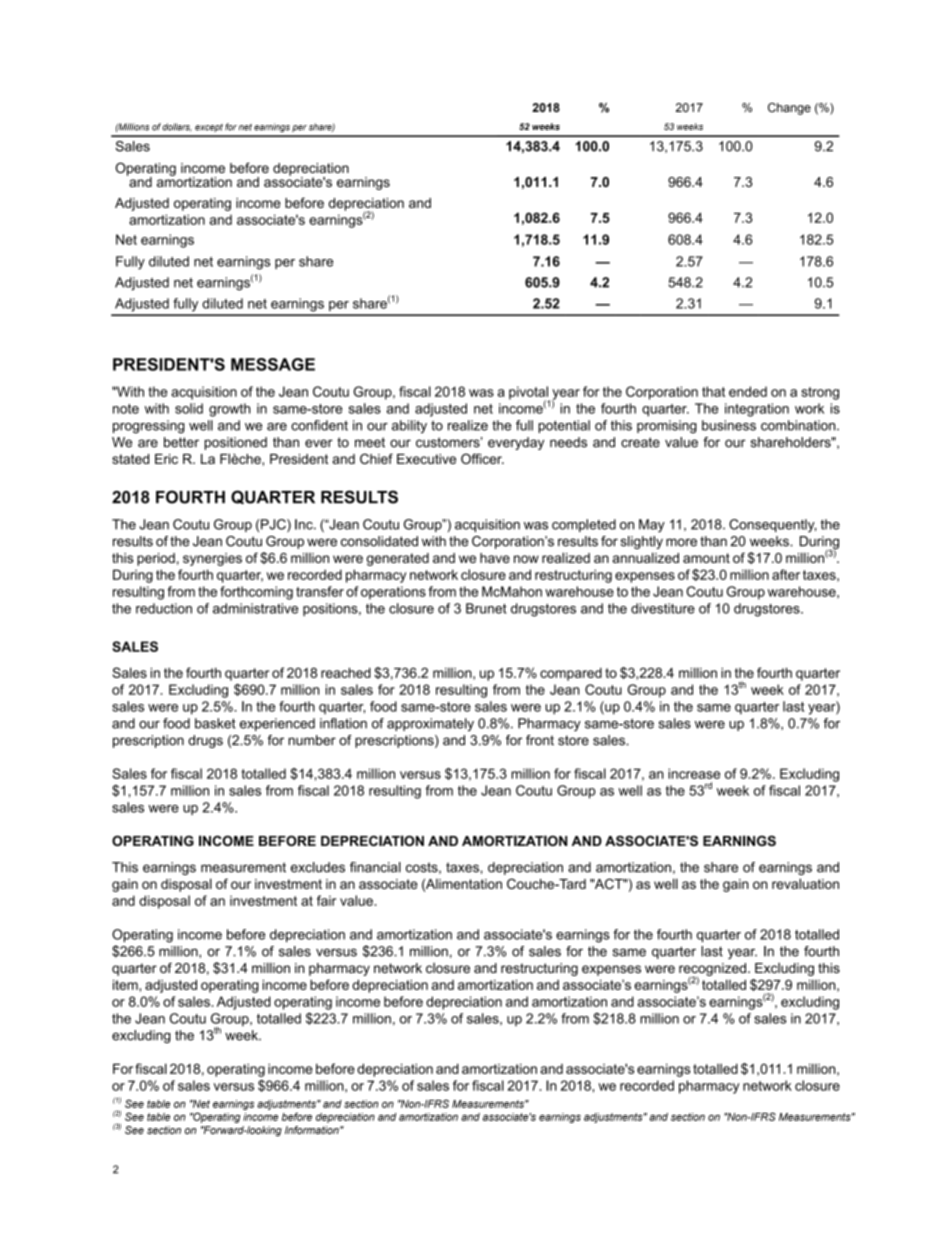  What do you see at coordinates (126, 984) in the screenshot?
I see `item` at bounding box center [126, 984].
